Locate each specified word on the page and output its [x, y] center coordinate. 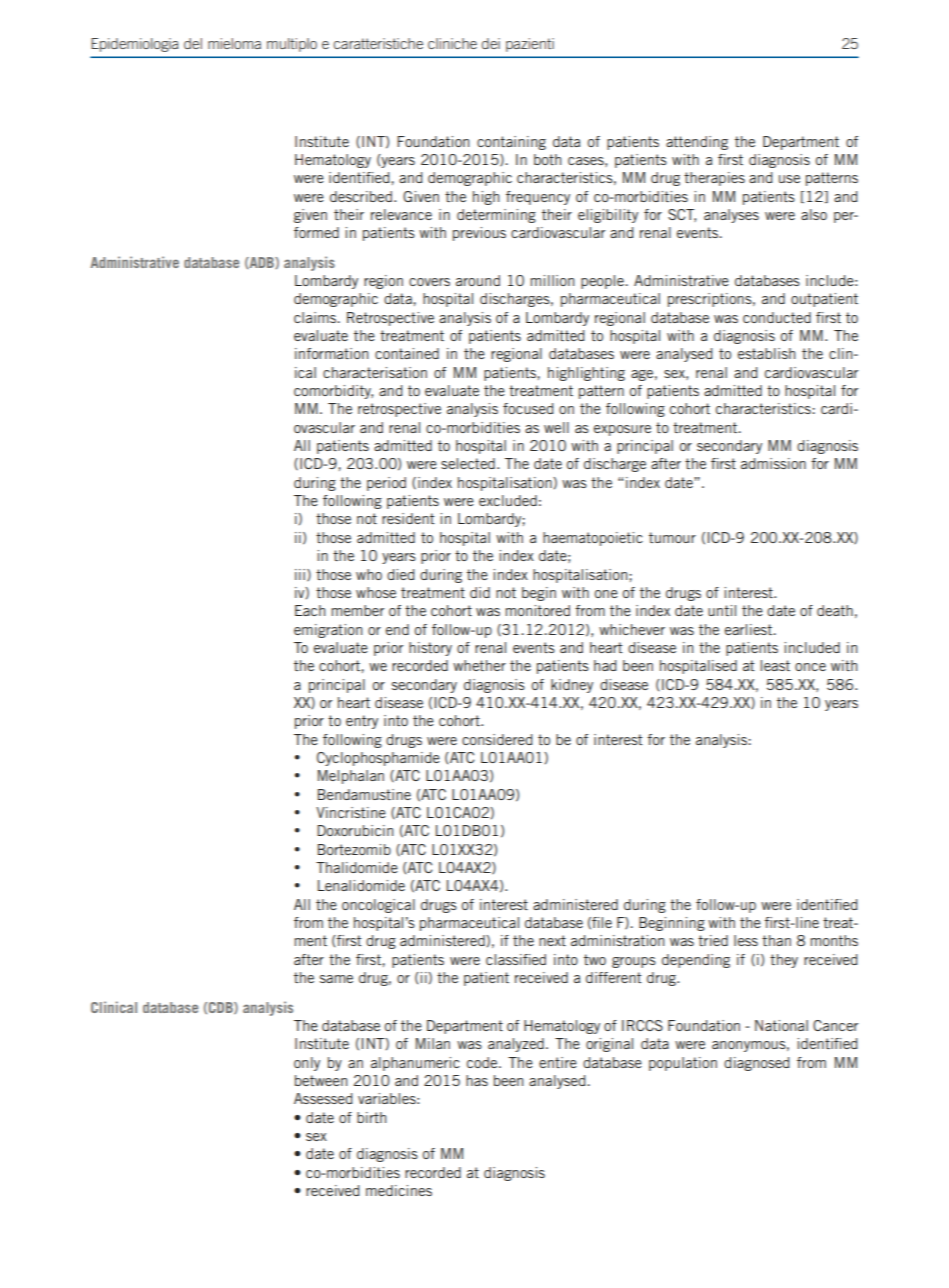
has [477, 1080]
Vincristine [351, 812]
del [193, 43]
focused [528, 408]
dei [491, 43]
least [775, 665]
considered [497, 739]
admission [773, 463]
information [331, 353]
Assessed [323, 1098]
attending [697, 143]
